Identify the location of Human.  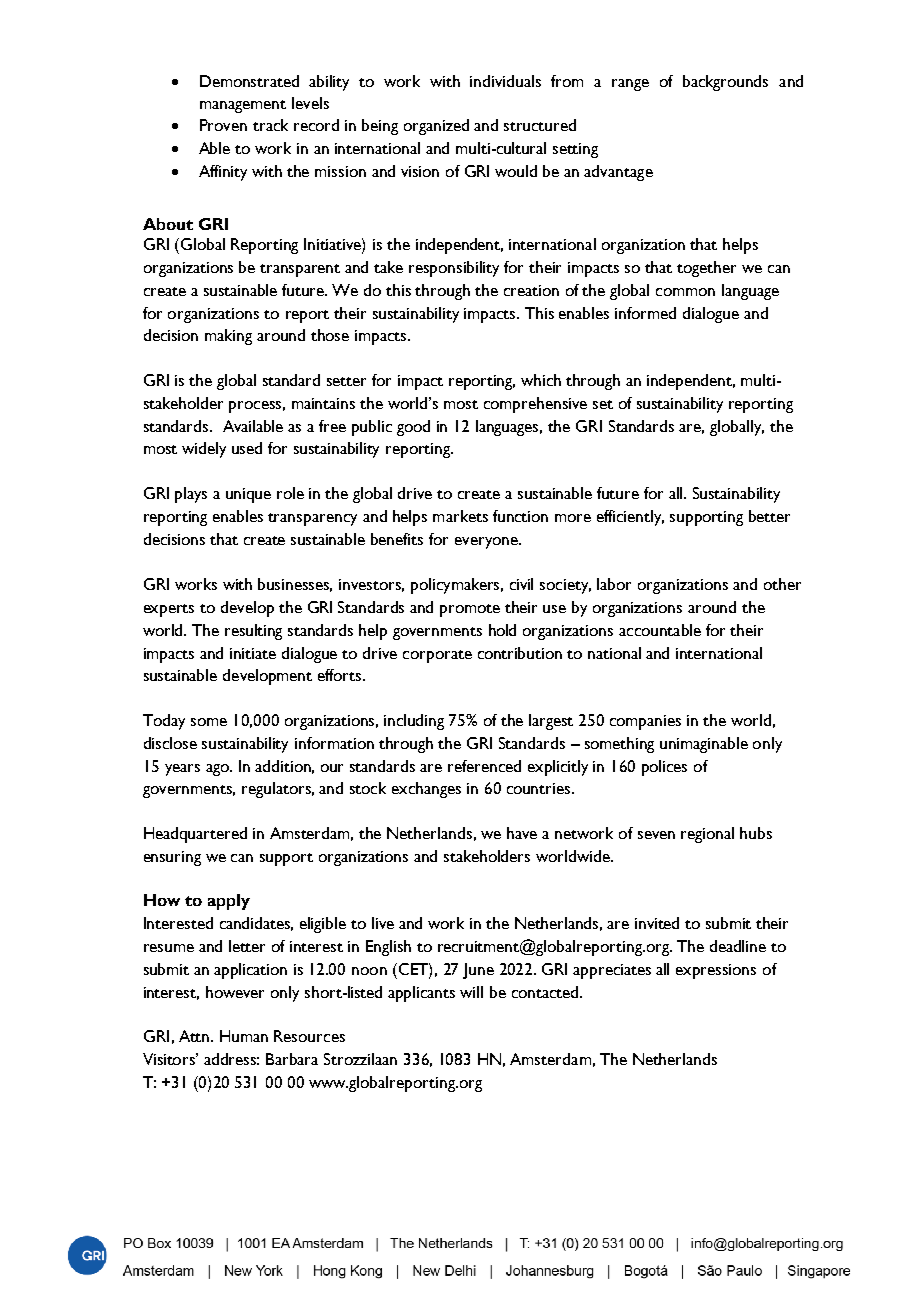
(244, 1036).
